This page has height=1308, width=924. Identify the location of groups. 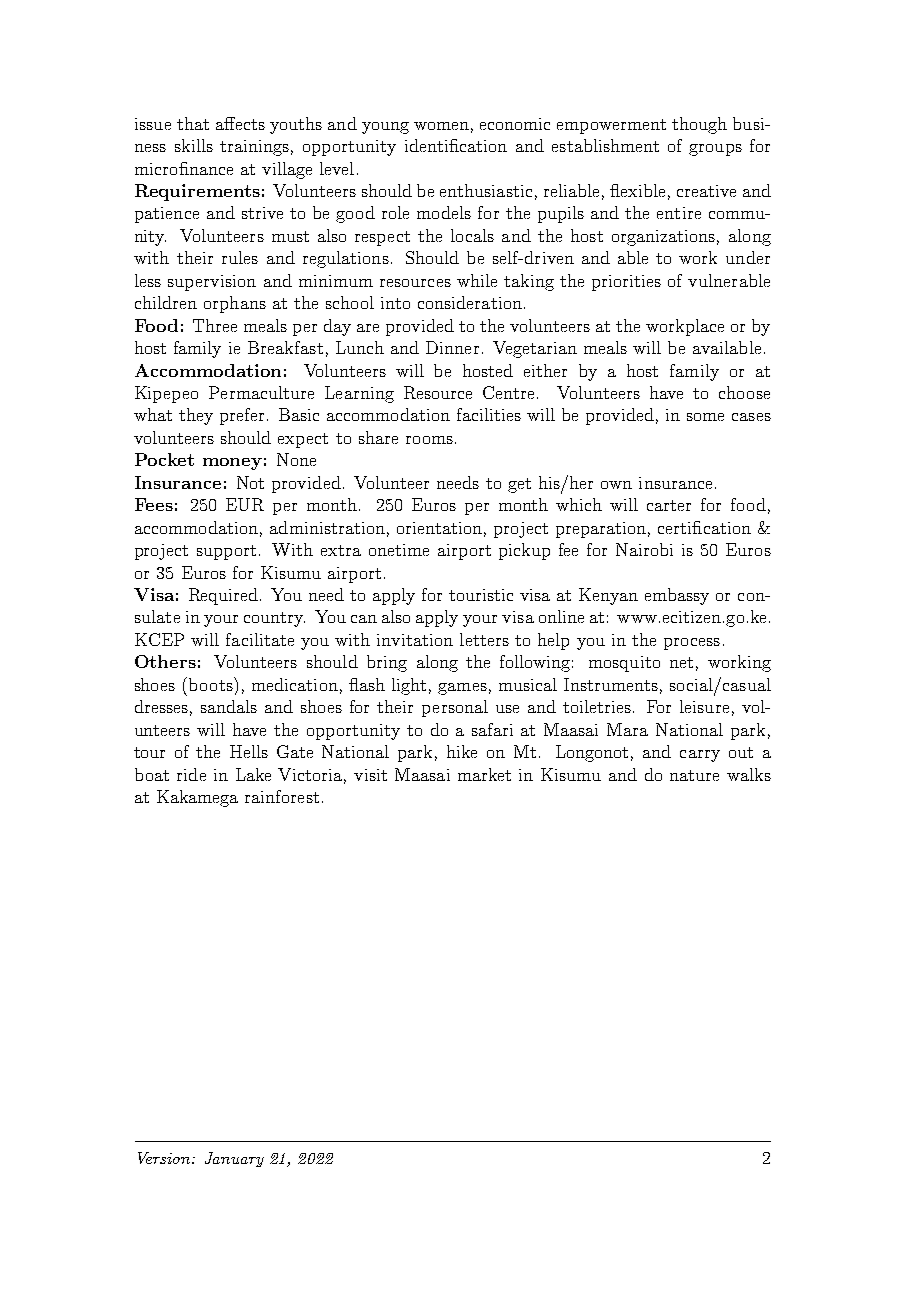
(715, 150).
